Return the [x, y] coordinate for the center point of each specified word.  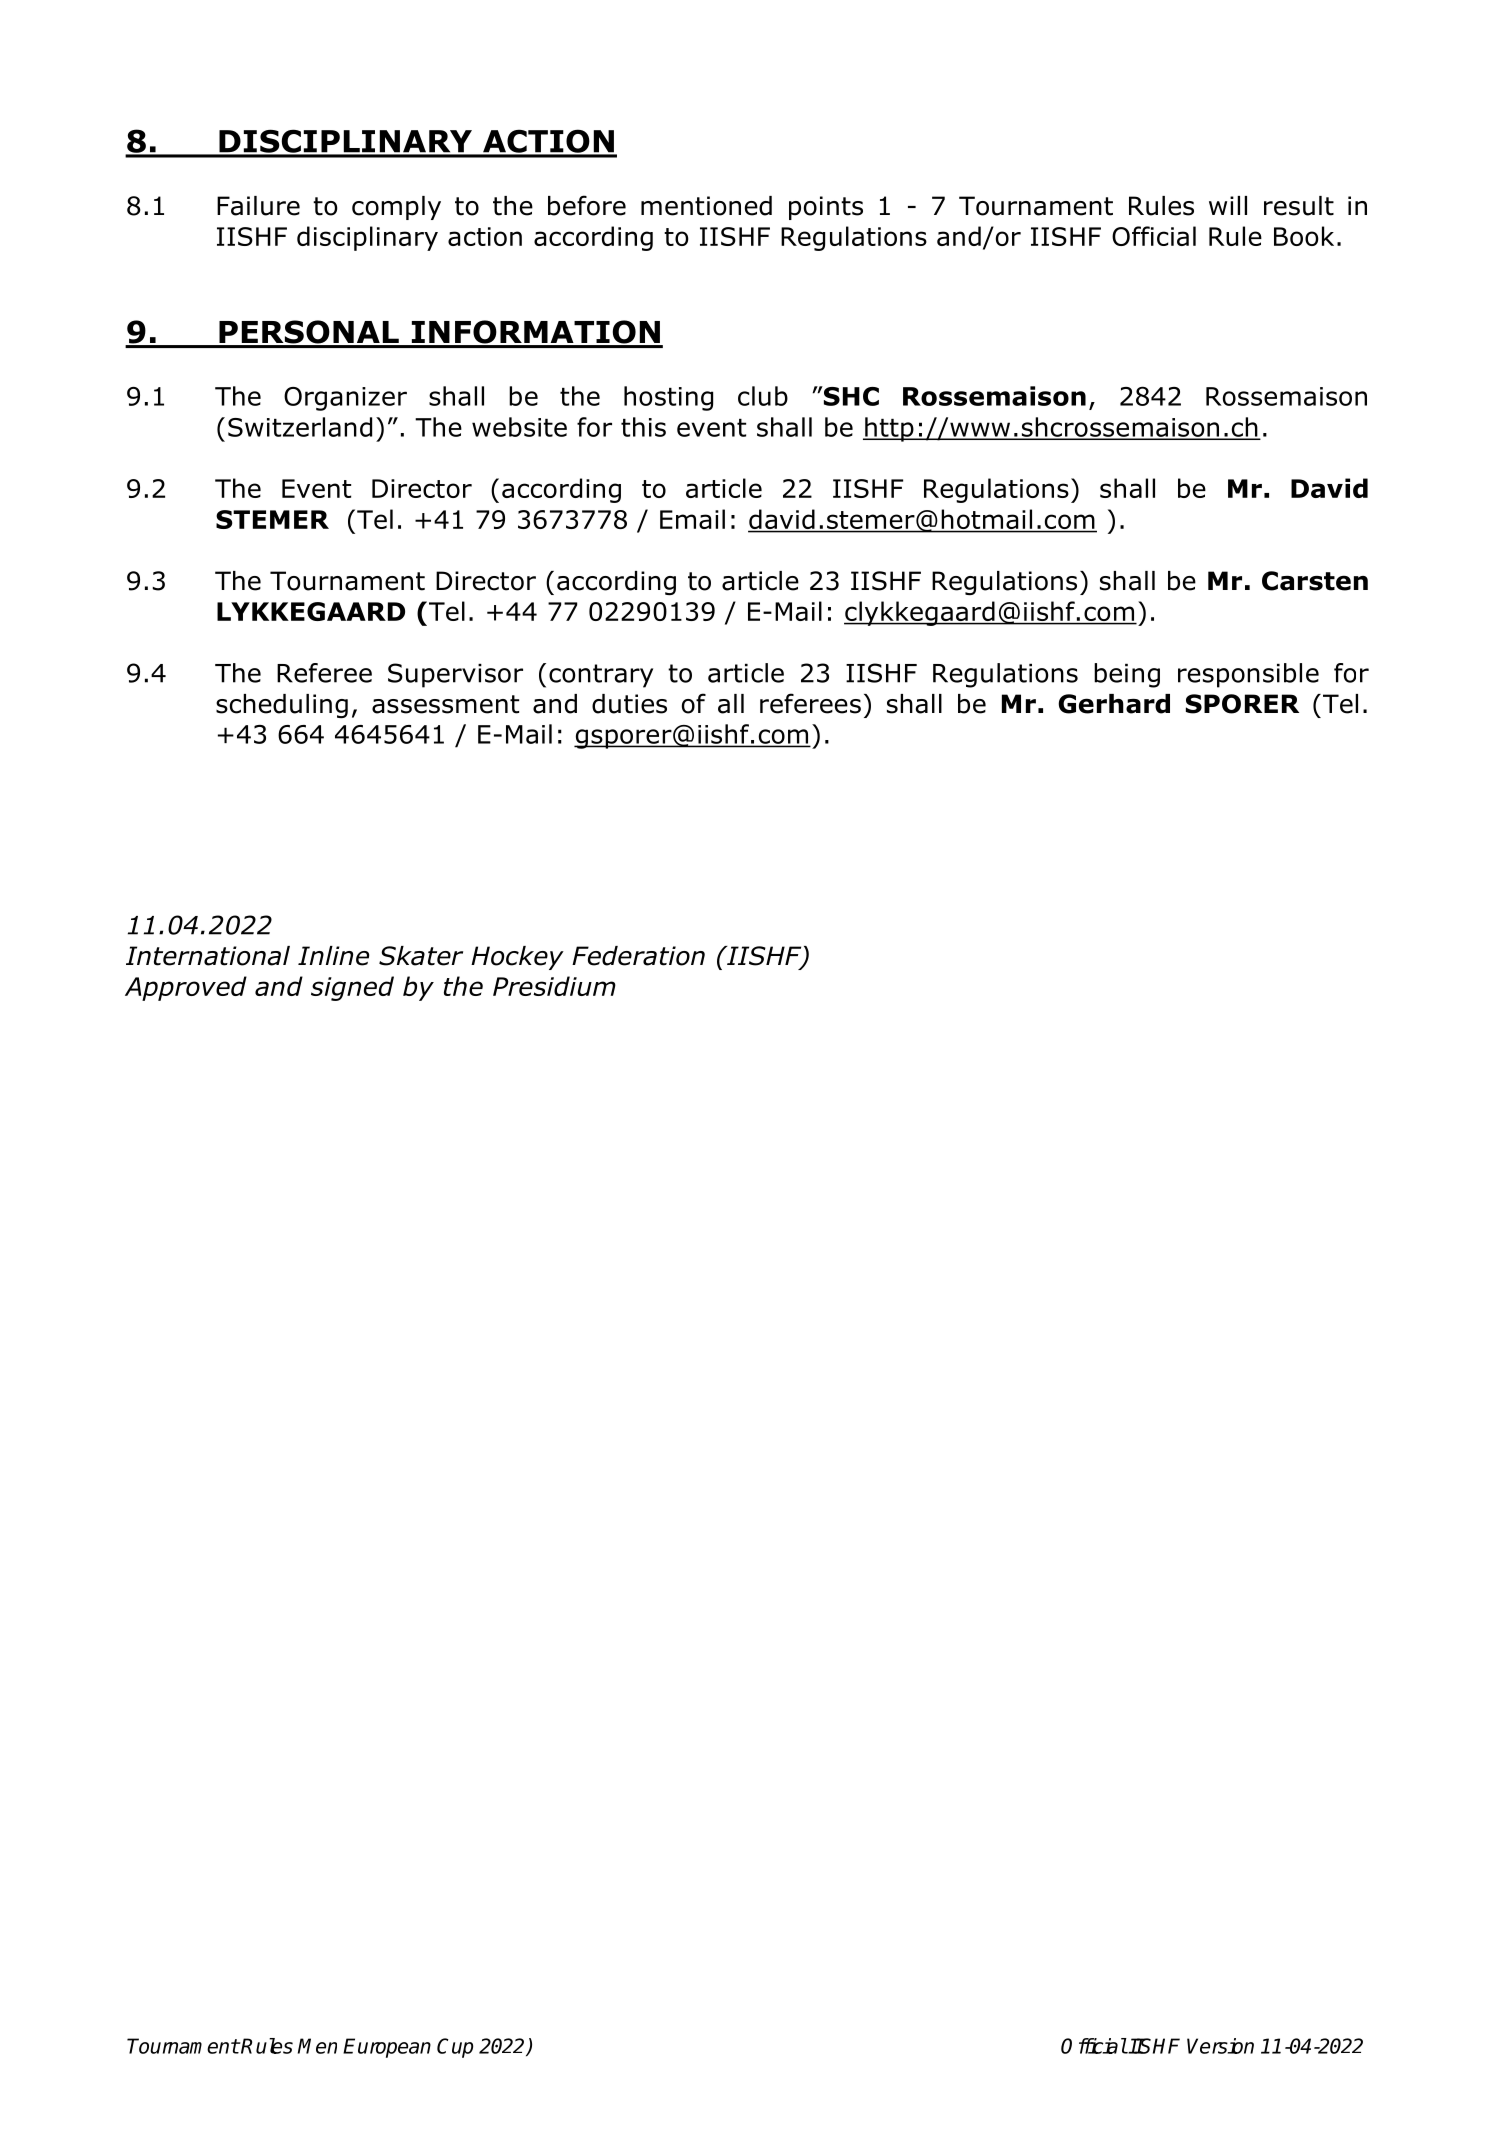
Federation [638, 956]
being [1127, 675]
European [387, 2048]
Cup [455, 2048]
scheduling [282, 706]
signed [352, 988]
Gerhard [1114, 704]
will [1228, 205]
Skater [421, 956]
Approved [186, 988]
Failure [258, 206]
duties [629, 704]
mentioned [706, 206]
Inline [333, 956]
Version [1220, 2046]
